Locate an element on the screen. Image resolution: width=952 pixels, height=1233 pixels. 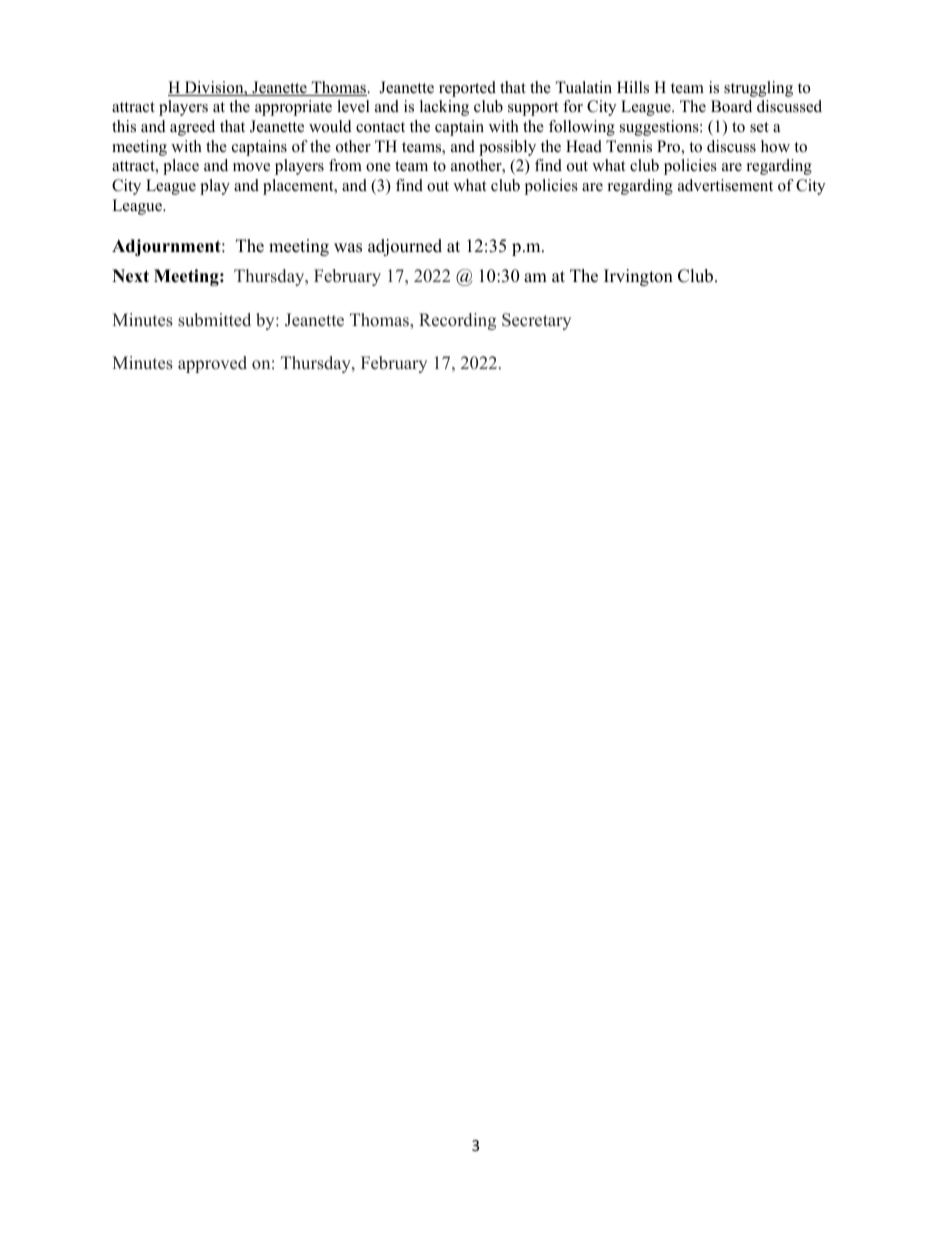
Board is located at coordinates (731, 106).
